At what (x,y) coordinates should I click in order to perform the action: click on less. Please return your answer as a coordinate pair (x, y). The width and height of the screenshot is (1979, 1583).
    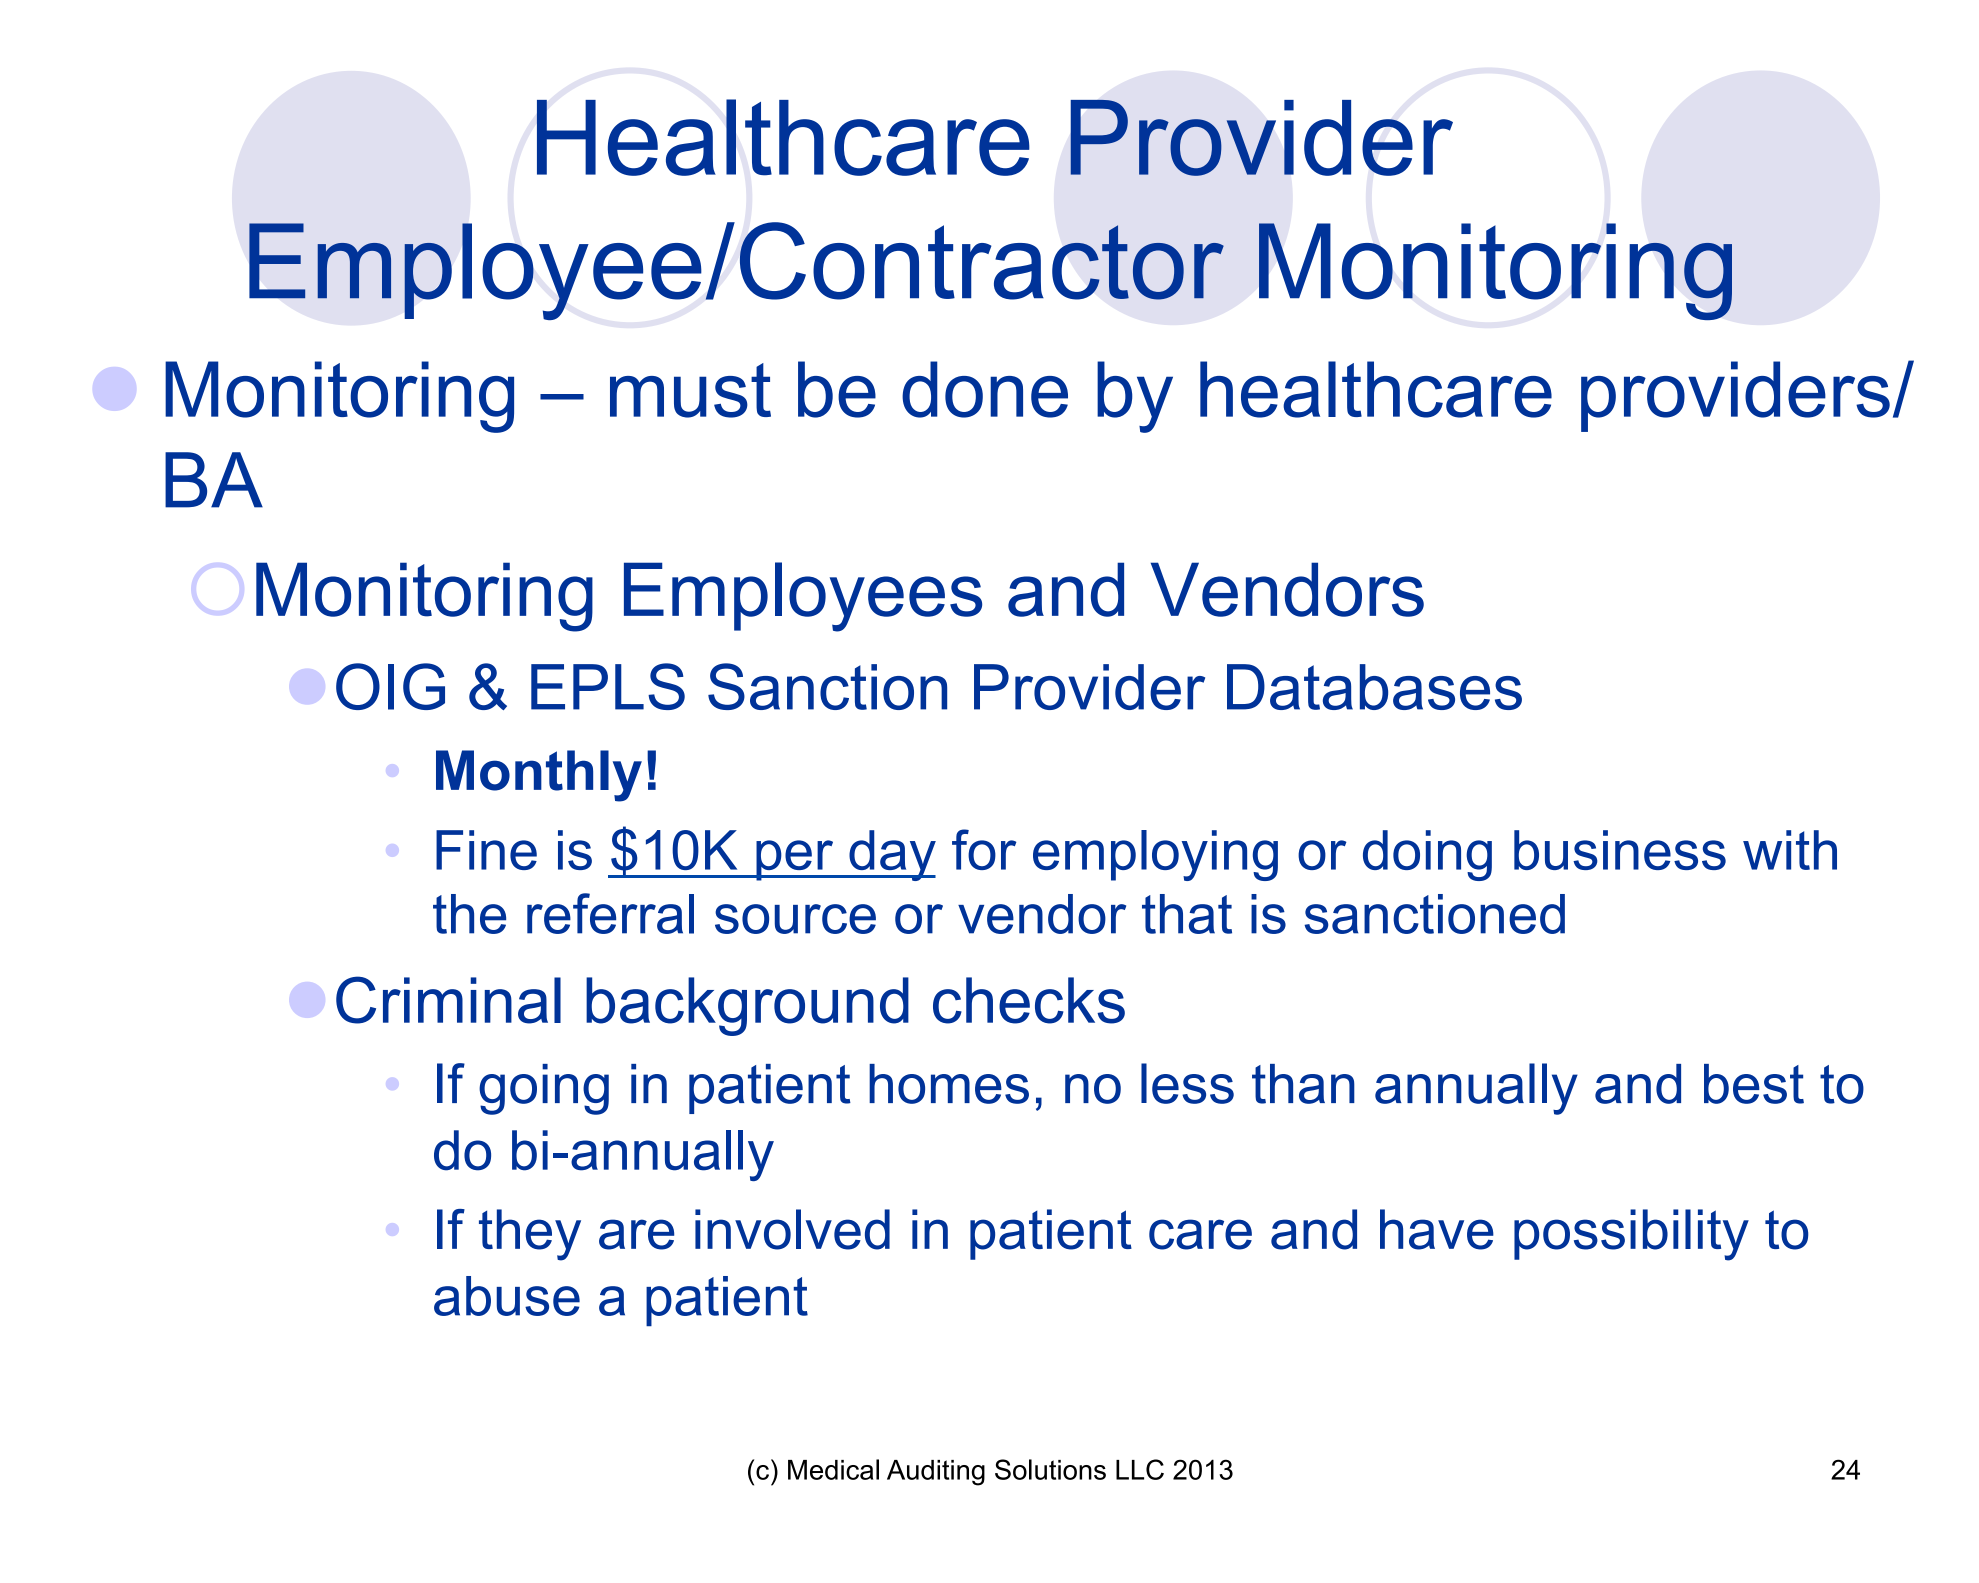
    Looking at the image, I should click on (1187, 1083).
